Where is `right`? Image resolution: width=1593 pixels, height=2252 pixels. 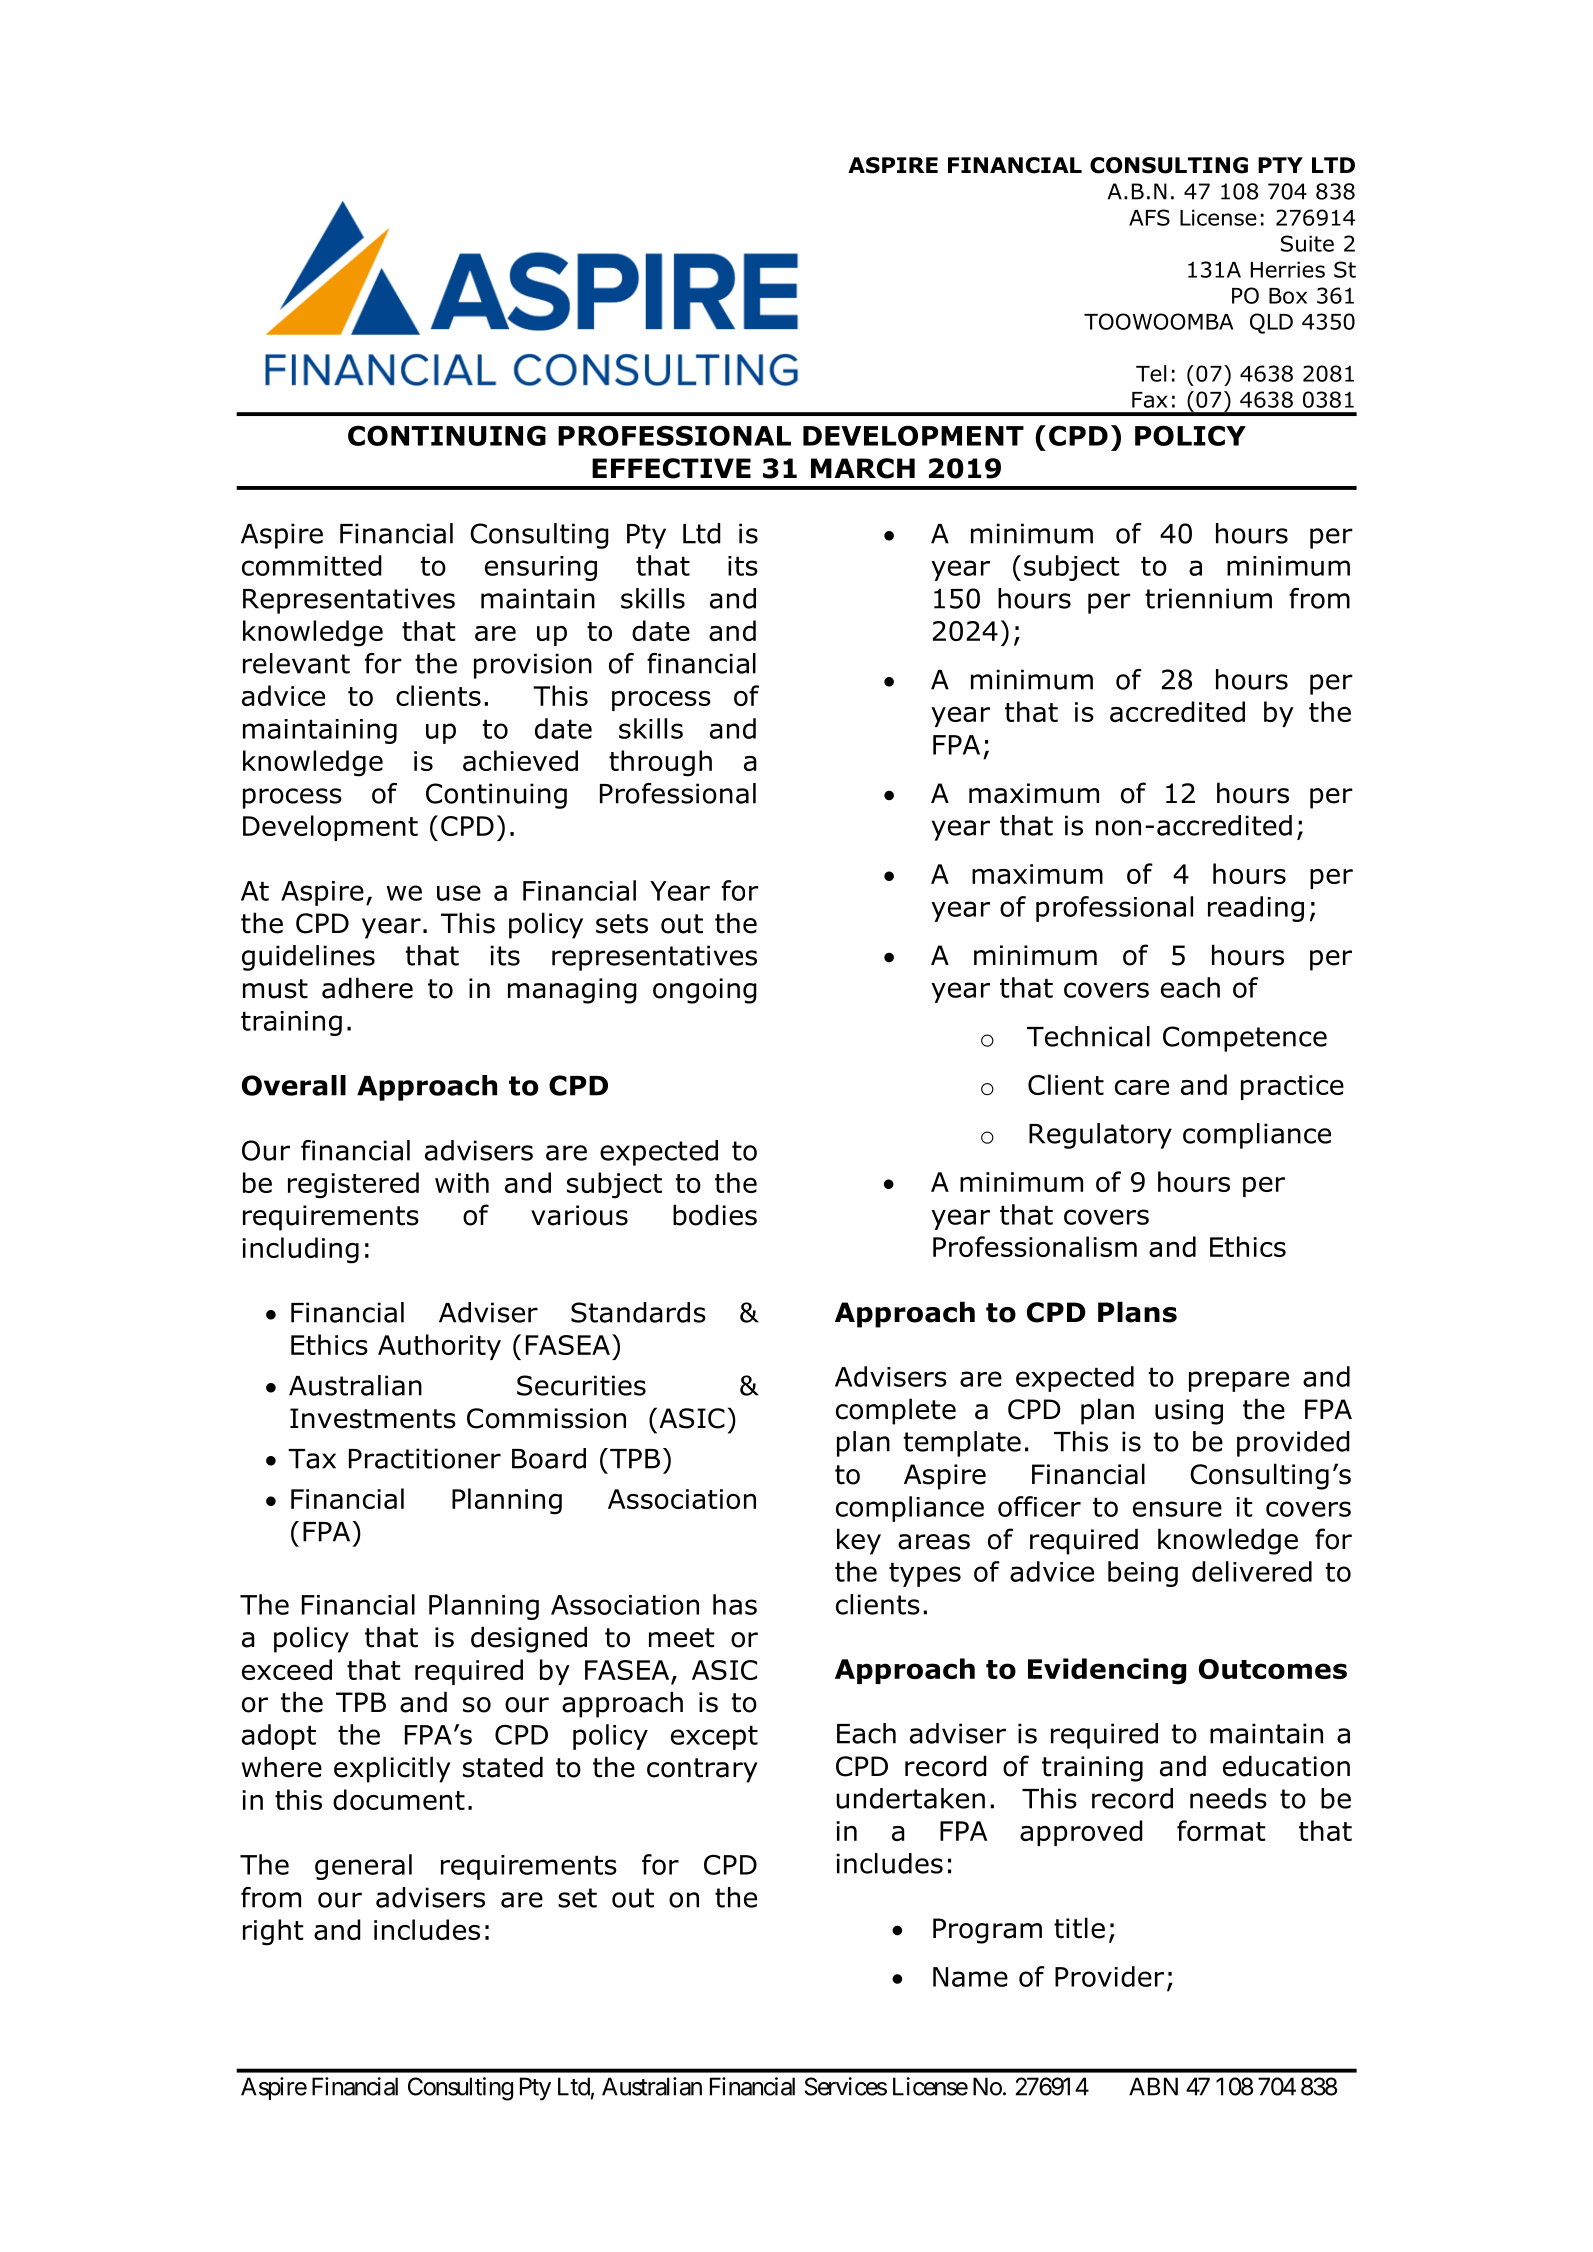
right is located at coordinates (273, 1932).
